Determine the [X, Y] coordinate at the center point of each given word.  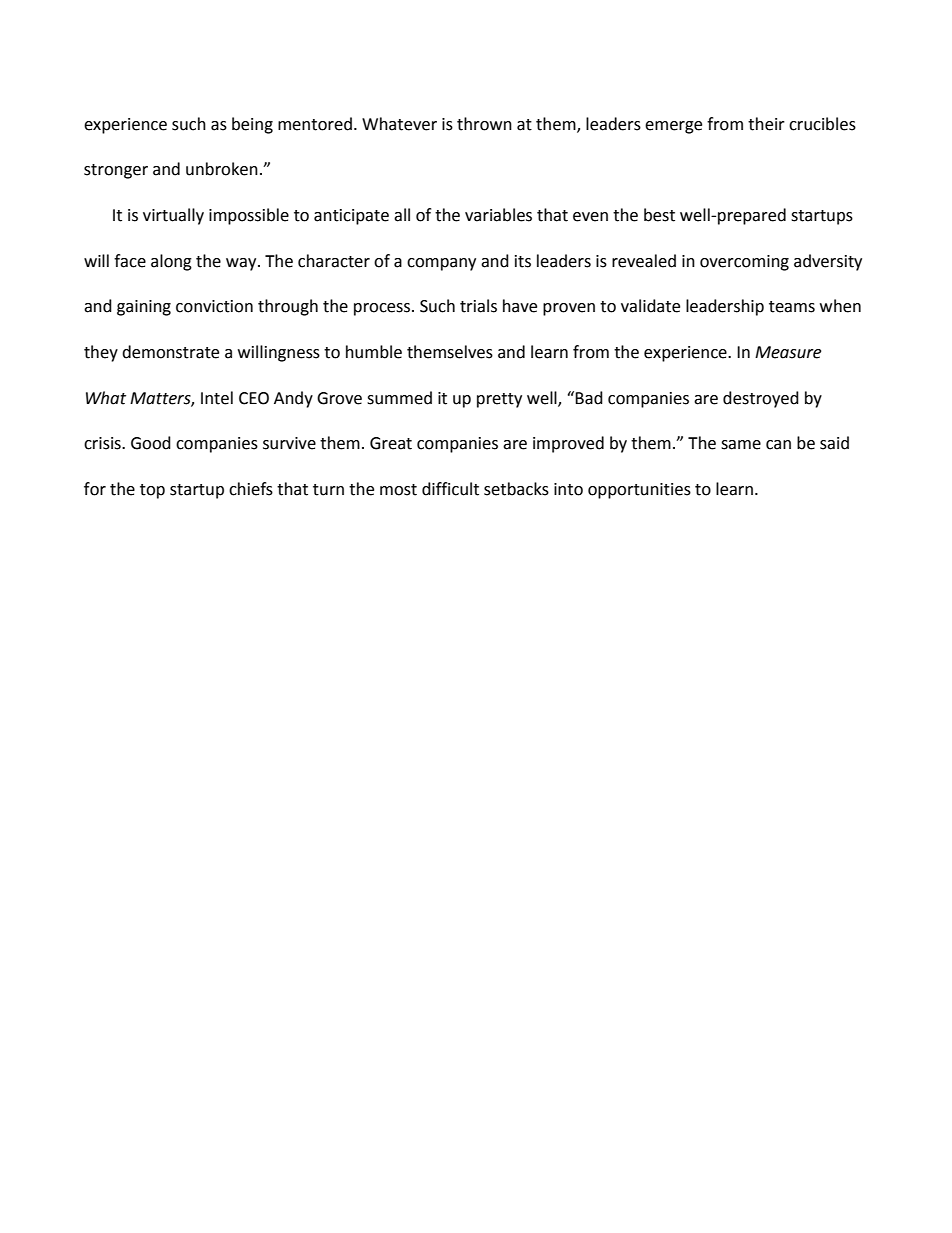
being [252, 125]
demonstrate [170, 352]
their [766, 124]
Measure [788, 352]
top [152, 491]
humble [374, 352]
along [171, 262]
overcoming [744, 263]
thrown [484, 124]
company [441, 264]
